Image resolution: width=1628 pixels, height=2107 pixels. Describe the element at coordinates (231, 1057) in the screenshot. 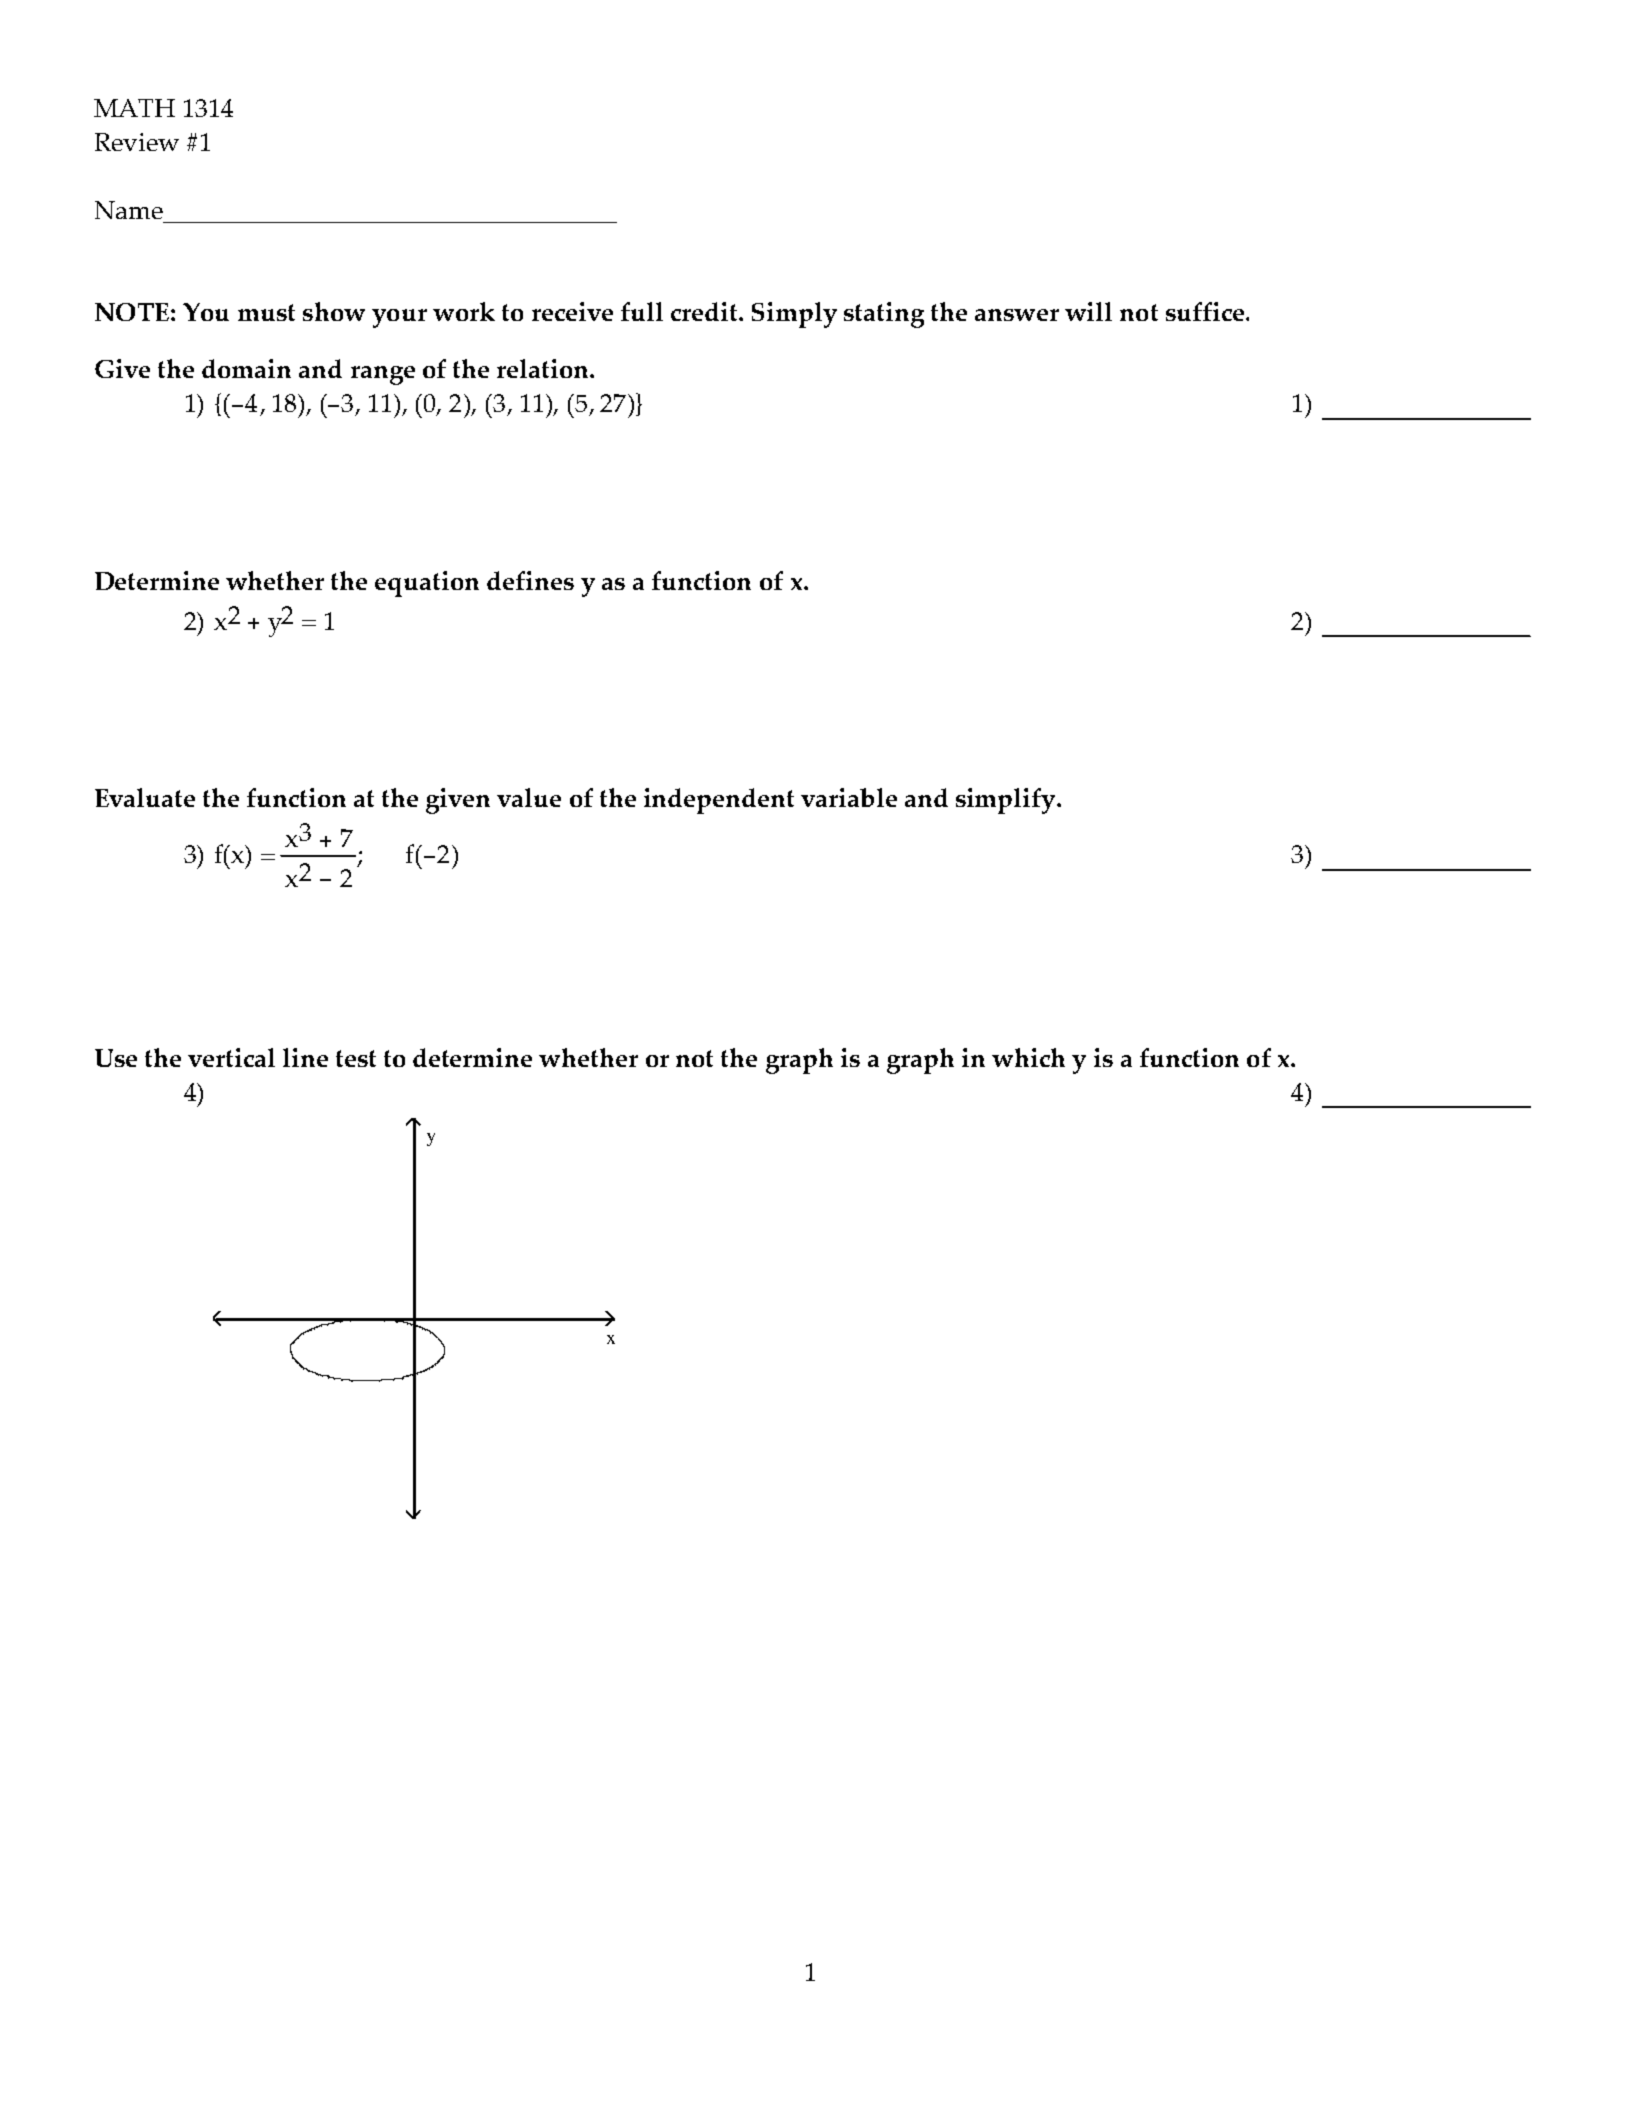

I see `vertical` at that location.
